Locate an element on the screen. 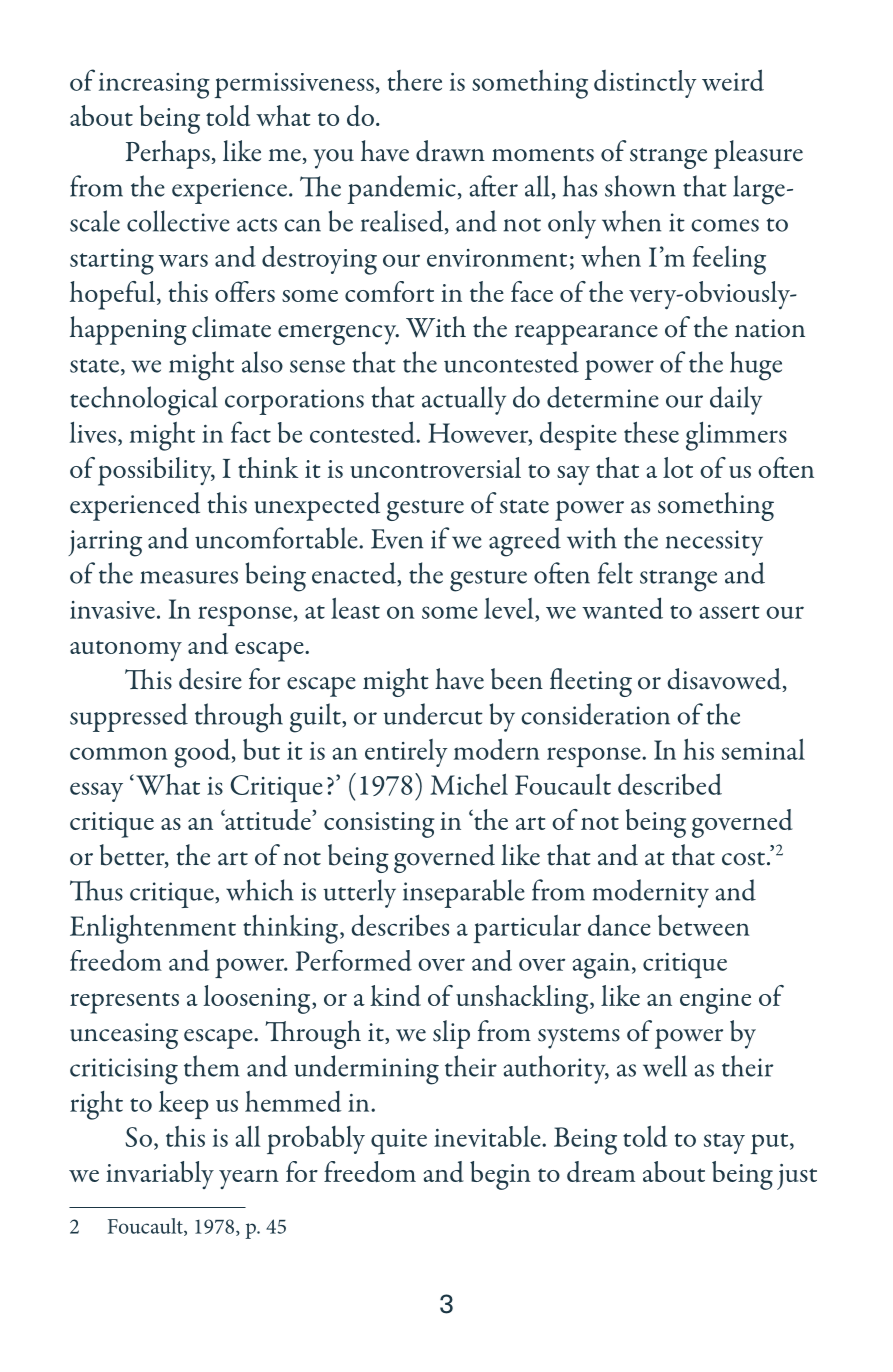  level is located at coordinates (510, 609).
